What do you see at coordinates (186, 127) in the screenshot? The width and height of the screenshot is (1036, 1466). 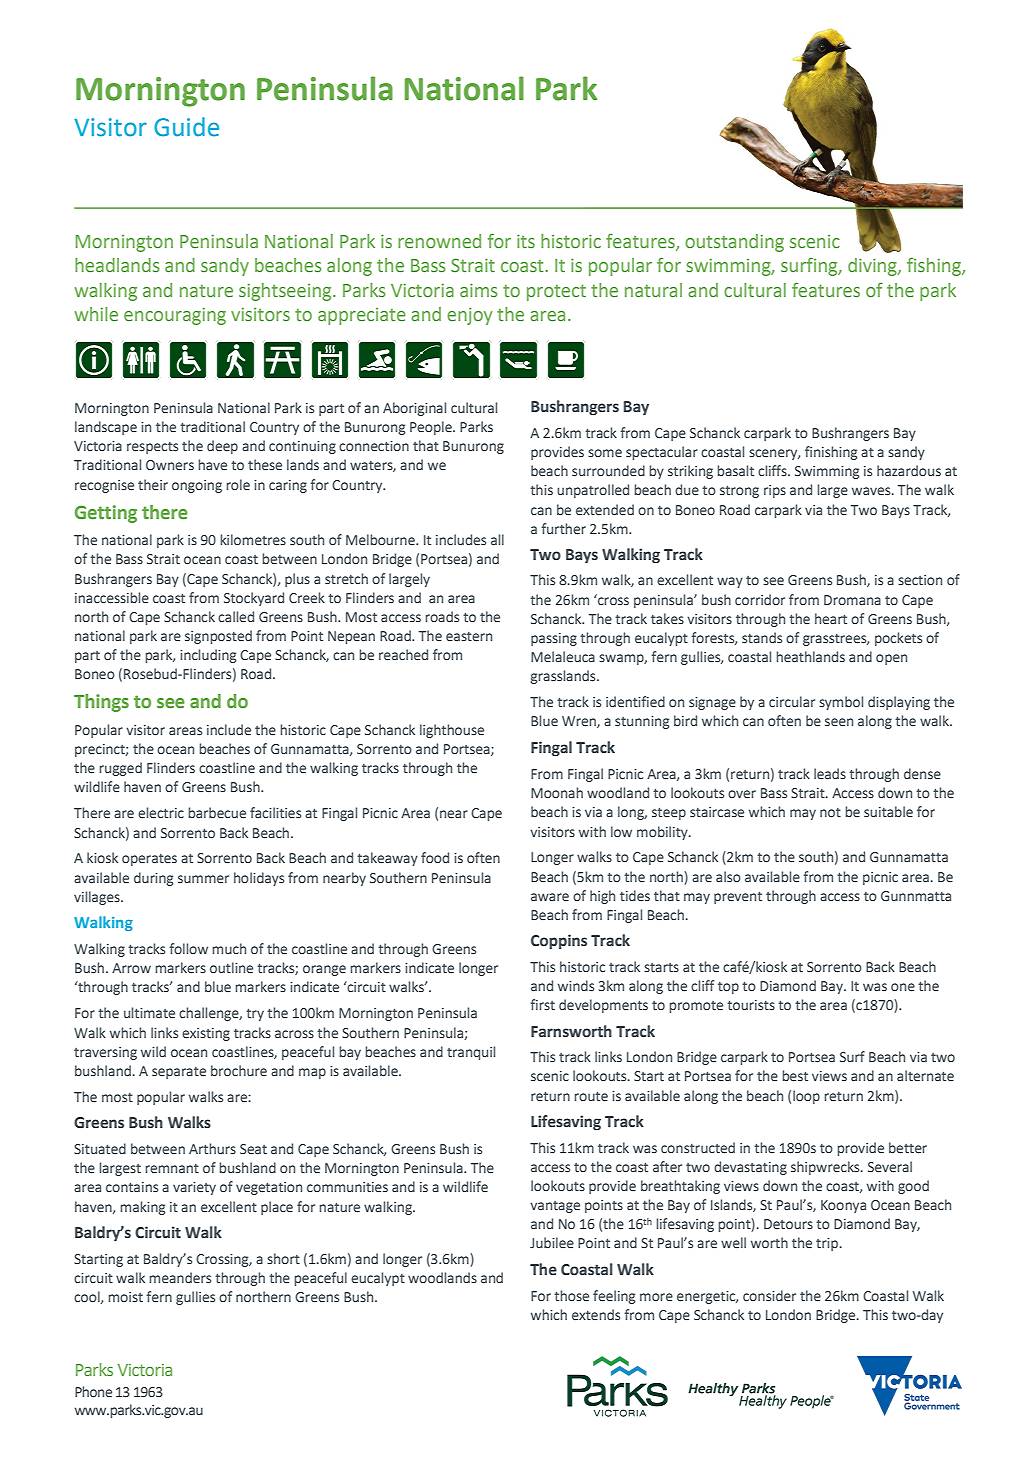 I see `Guide` at bounding box center [186, 127].
